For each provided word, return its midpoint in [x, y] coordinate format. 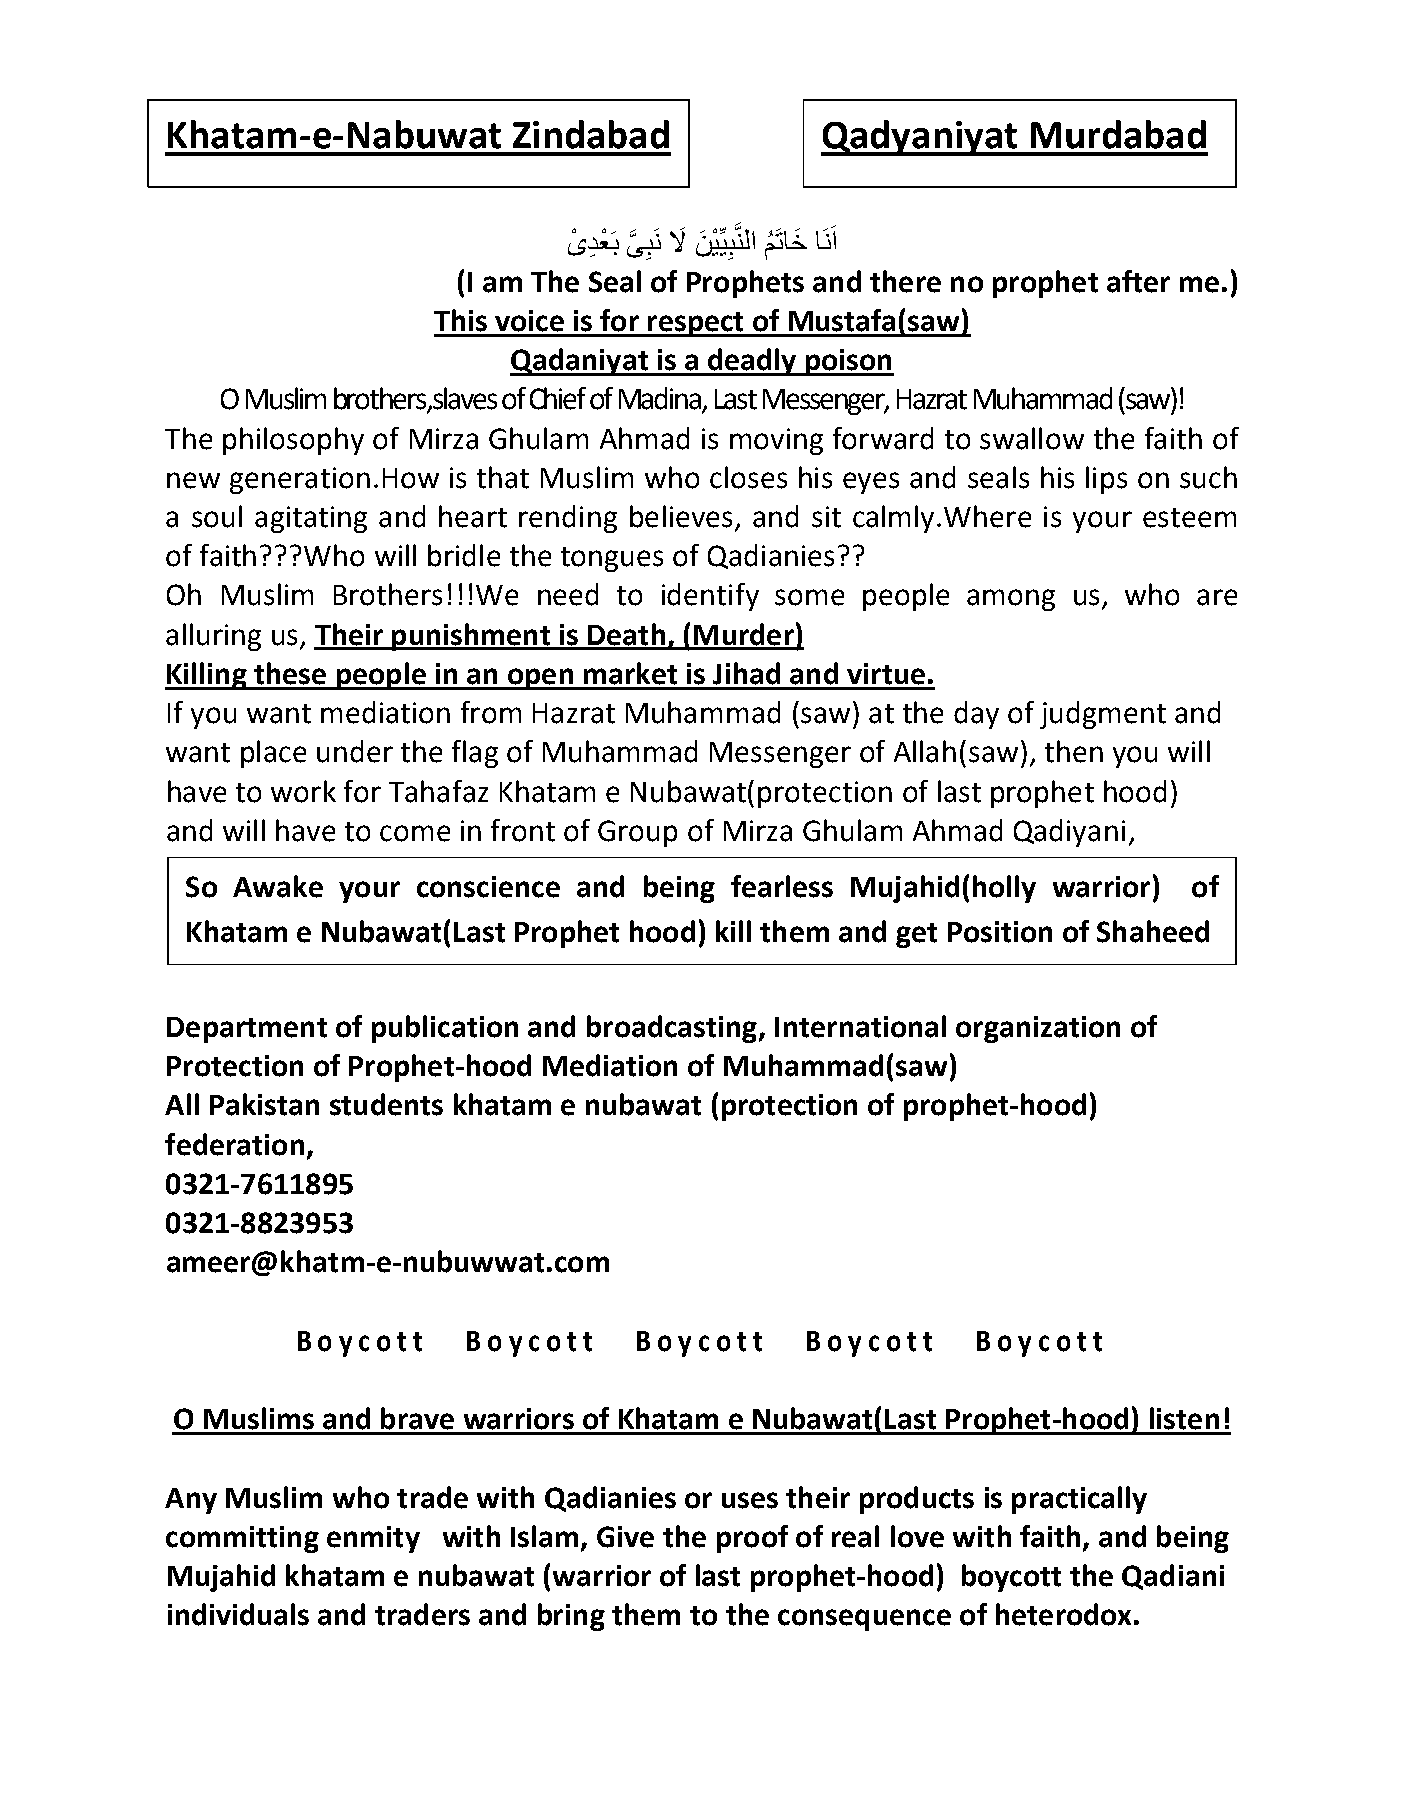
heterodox [1063, 1614]
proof [752, 1539]
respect [696, 324]
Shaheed [1153, 931]
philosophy [293, 441]
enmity [373, 1539]
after [1138, 281]
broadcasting [672, 1029]
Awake [278, 886]
